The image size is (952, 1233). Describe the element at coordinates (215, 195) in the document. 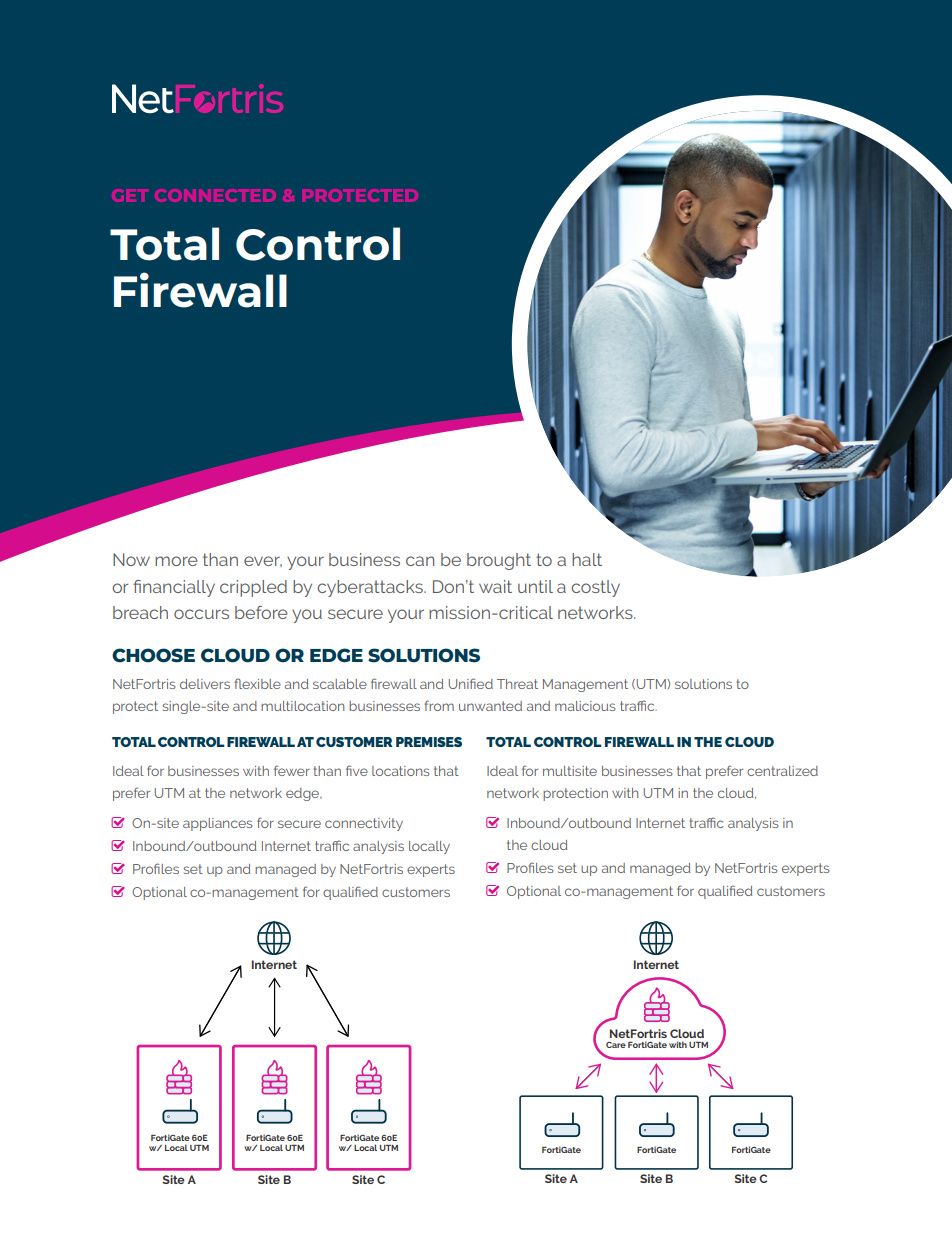

I see `CONNECTED` at that location.
